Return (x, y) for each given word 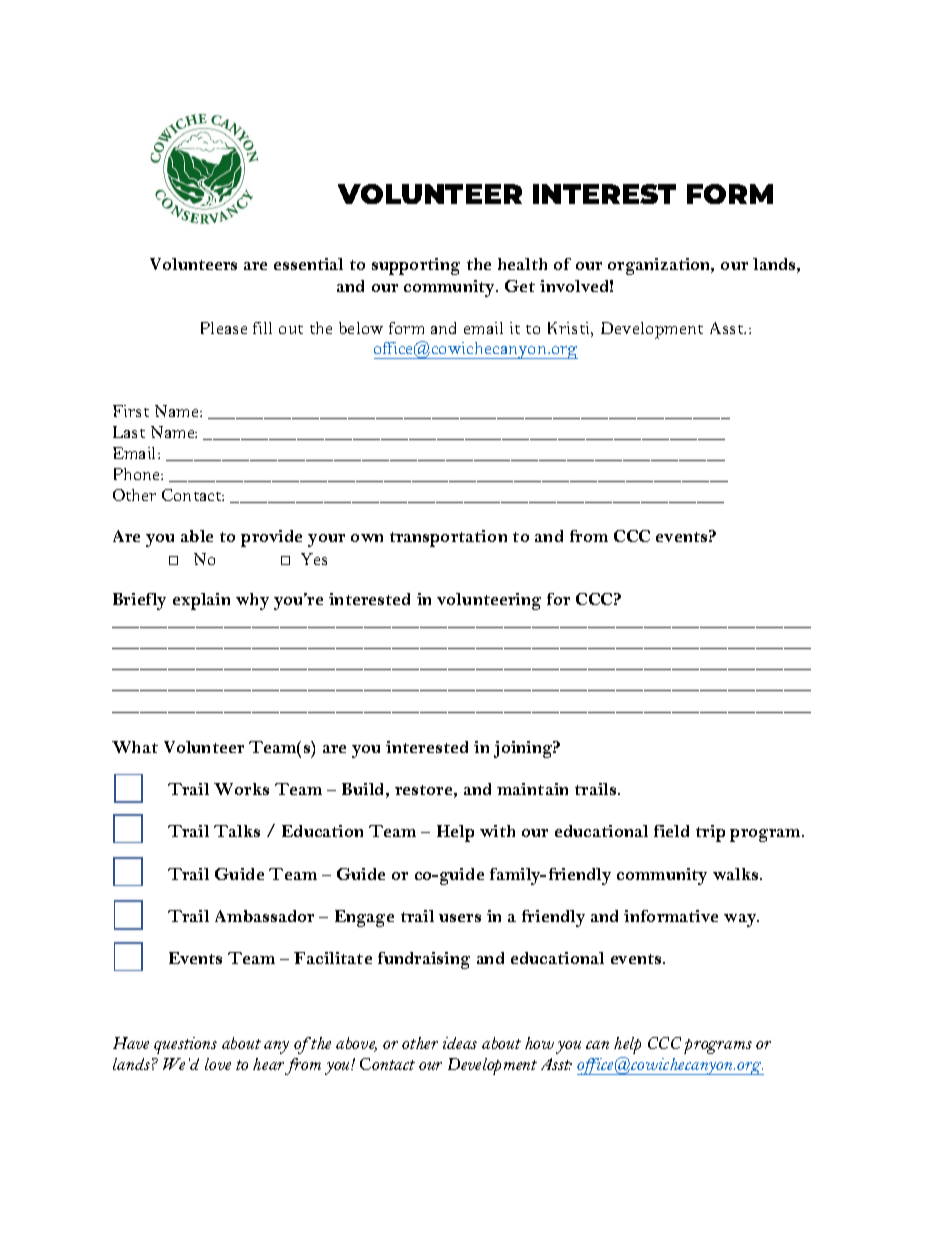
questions (185, 1045)
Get (520, 286)
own (367, 538)
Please (224, 328)
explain (201, 601)
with (497, 831)
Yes (314, 559)
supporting (416, 266)
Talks (237, 831)
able (197, 536)
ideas (460, 1043)
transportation (448, 538)
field (671, 831)
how (539, 1043)
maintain (532, 789)
